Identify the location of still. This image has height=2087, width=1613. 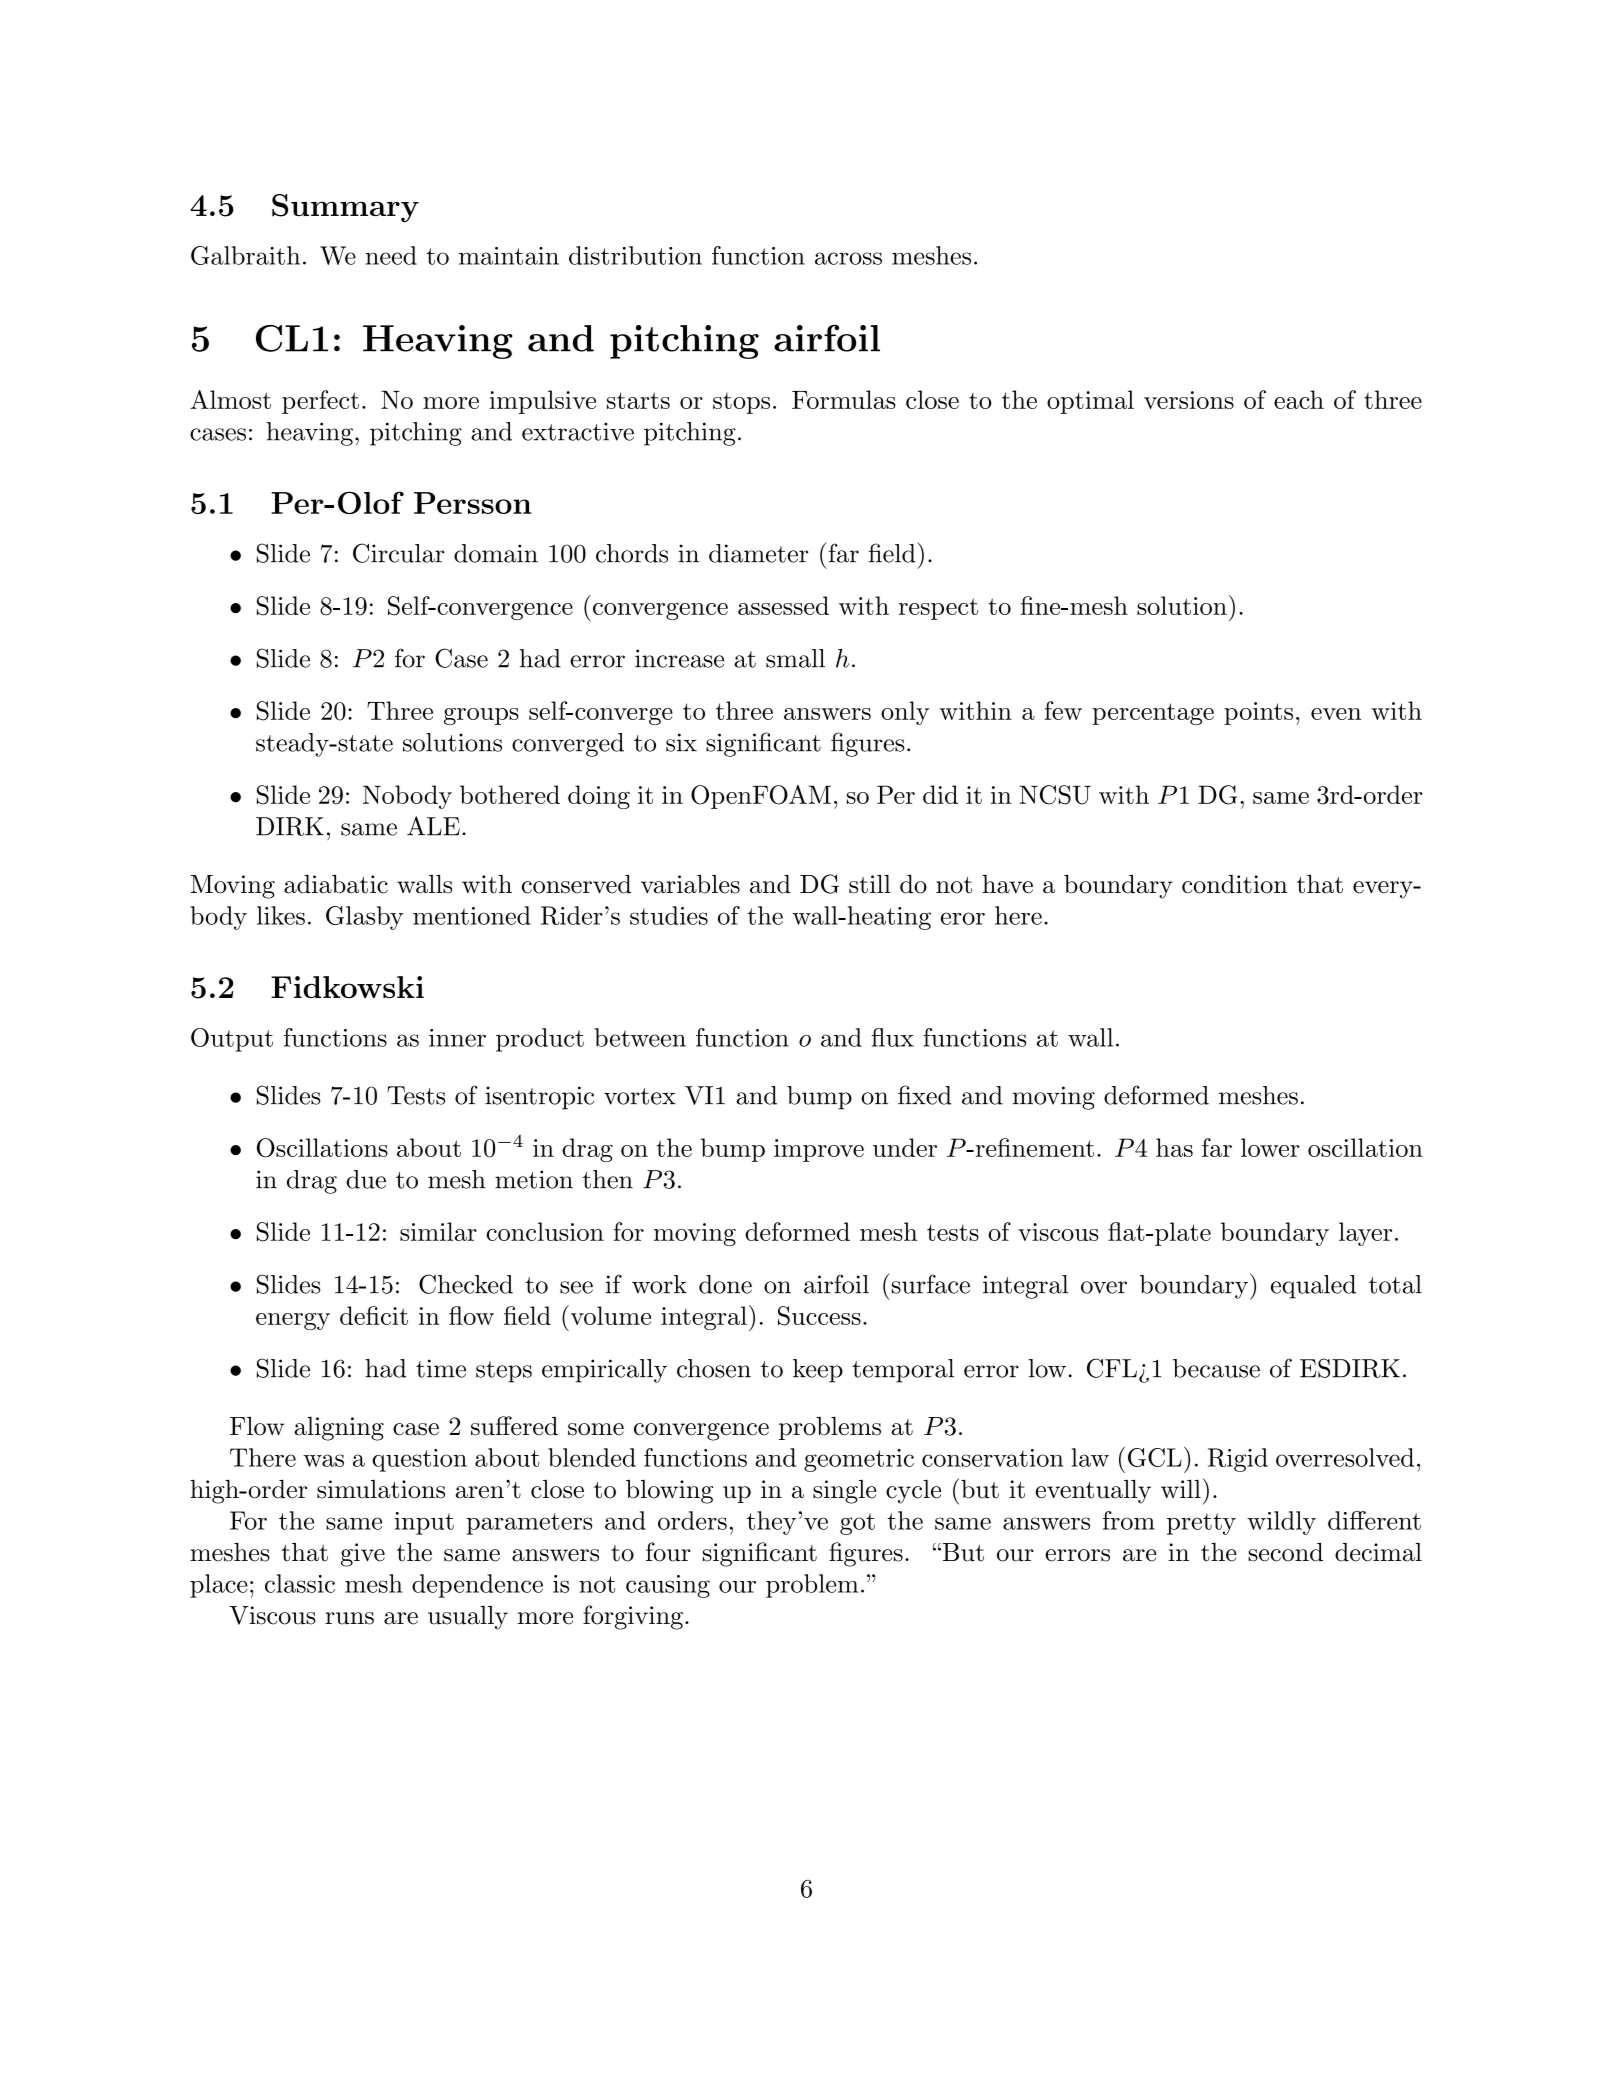
(870, 884).
